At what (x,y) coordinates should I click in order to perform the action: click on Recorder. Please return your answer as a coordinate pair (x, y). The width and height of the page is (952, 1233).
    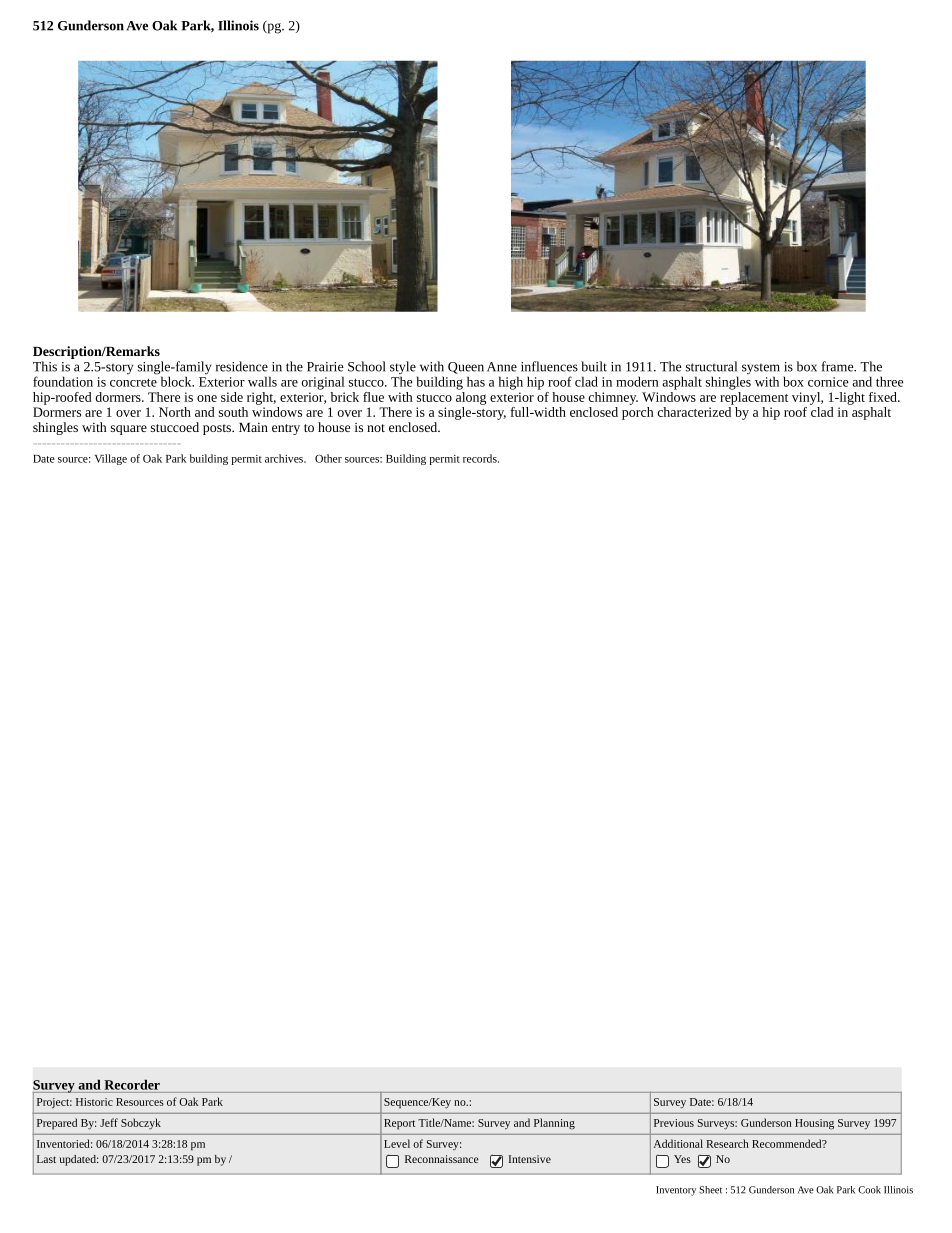
    Looking at the image, I should click on (132, 1084).
